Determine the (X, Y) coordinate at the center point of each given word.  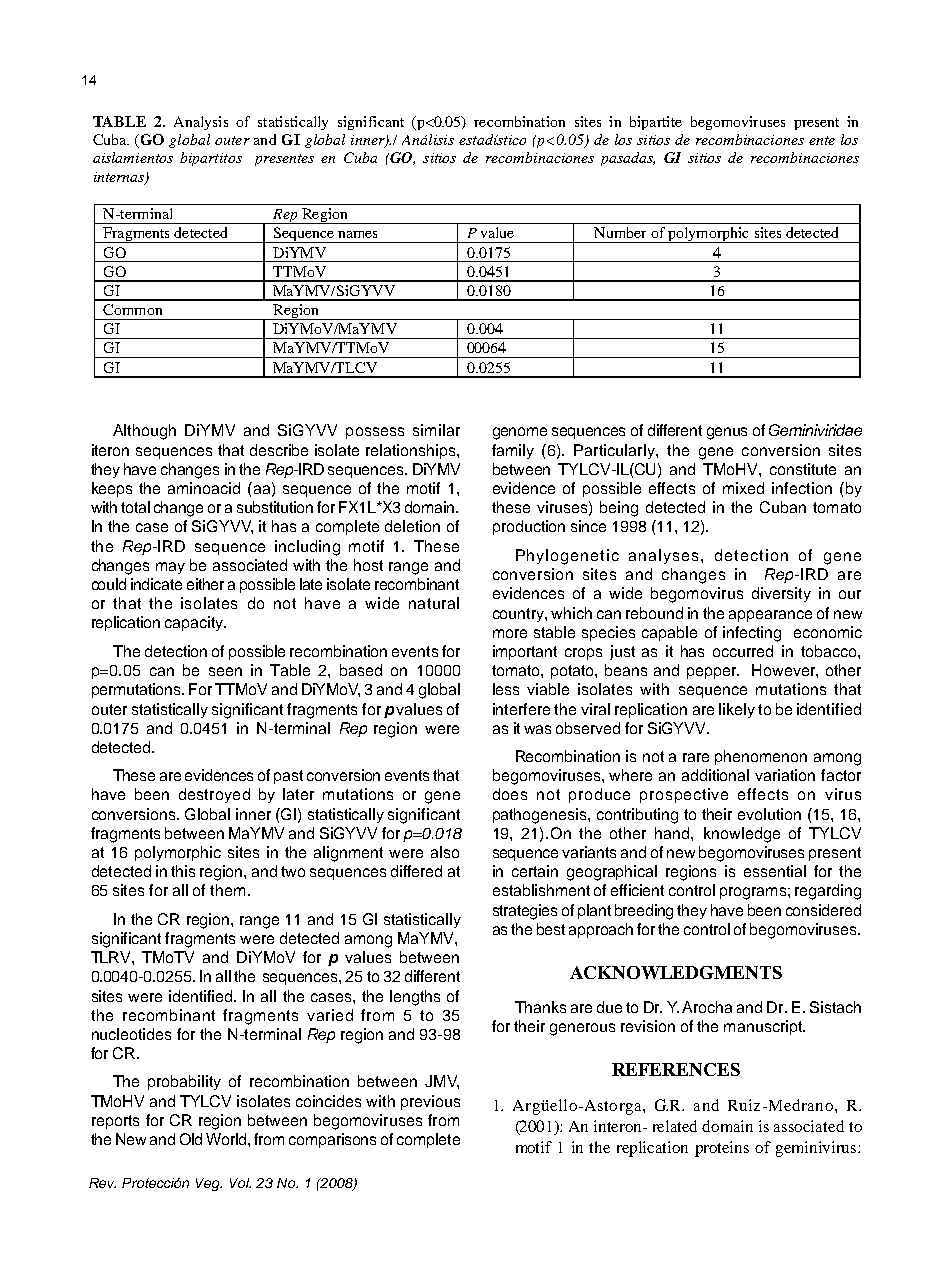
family (513, 451)
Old (191, 1139)
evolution (769, 814)
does (510, 794)
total (135, 507)
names (357, 234)
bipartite (656, 123)
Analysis (201, 123)
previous (430, 1102)
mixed (743, 488)
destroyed (214, 795)
